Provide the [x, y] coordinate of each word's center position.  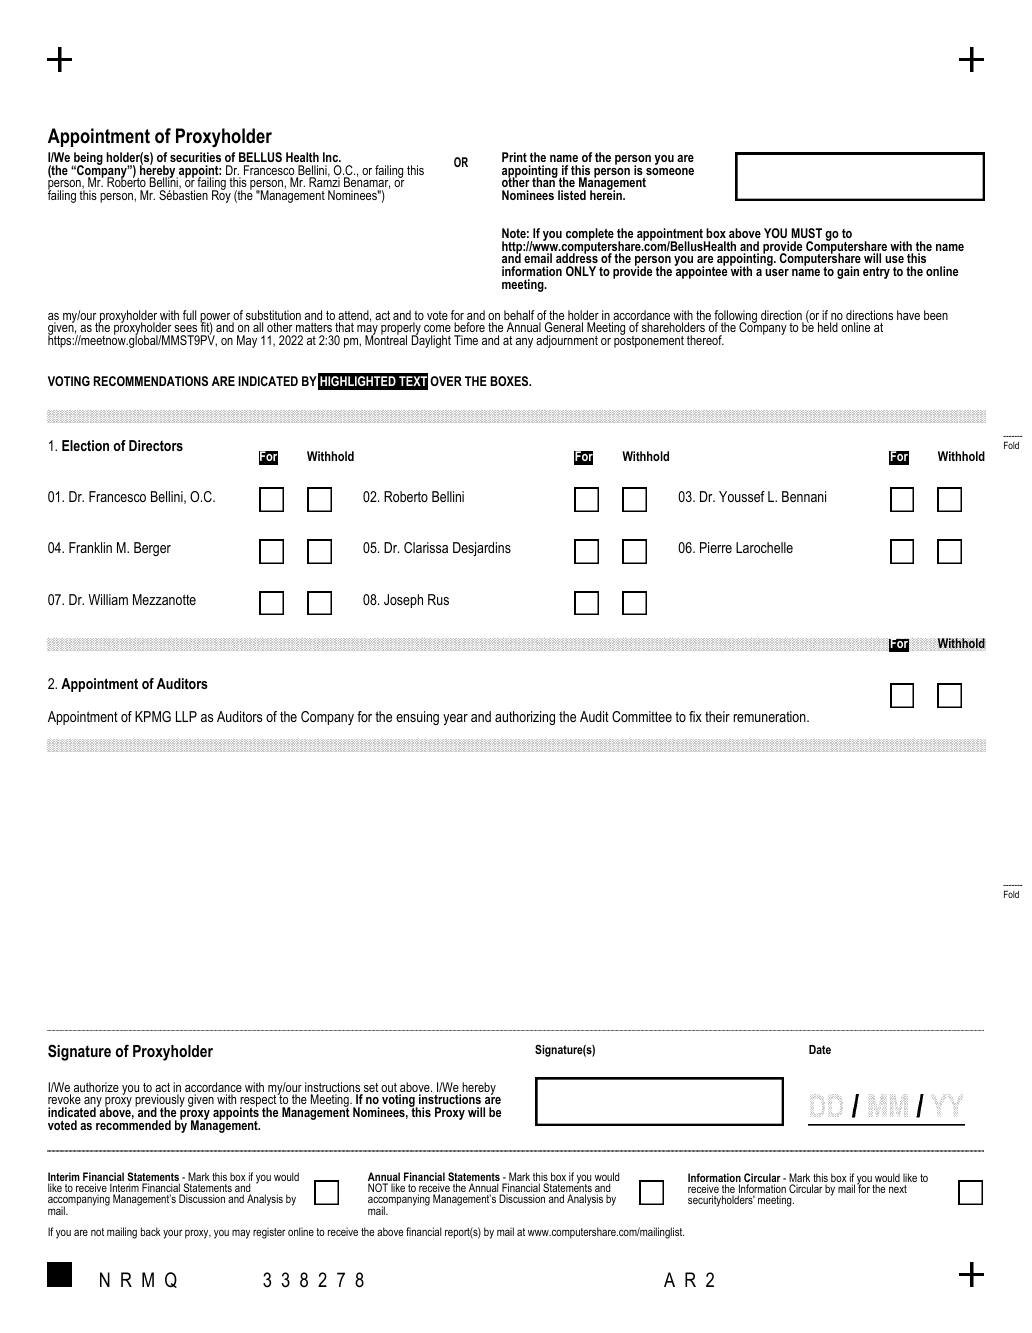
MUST [806, 233]
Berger [152, 549]
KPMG [153, 716]
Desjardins [482, 549]
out [389, 1087]
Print [514, 157]
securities [195, 157]
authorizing [525, 718]
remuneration [771, 716]
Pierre [716, 547]
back [151, 1231]
